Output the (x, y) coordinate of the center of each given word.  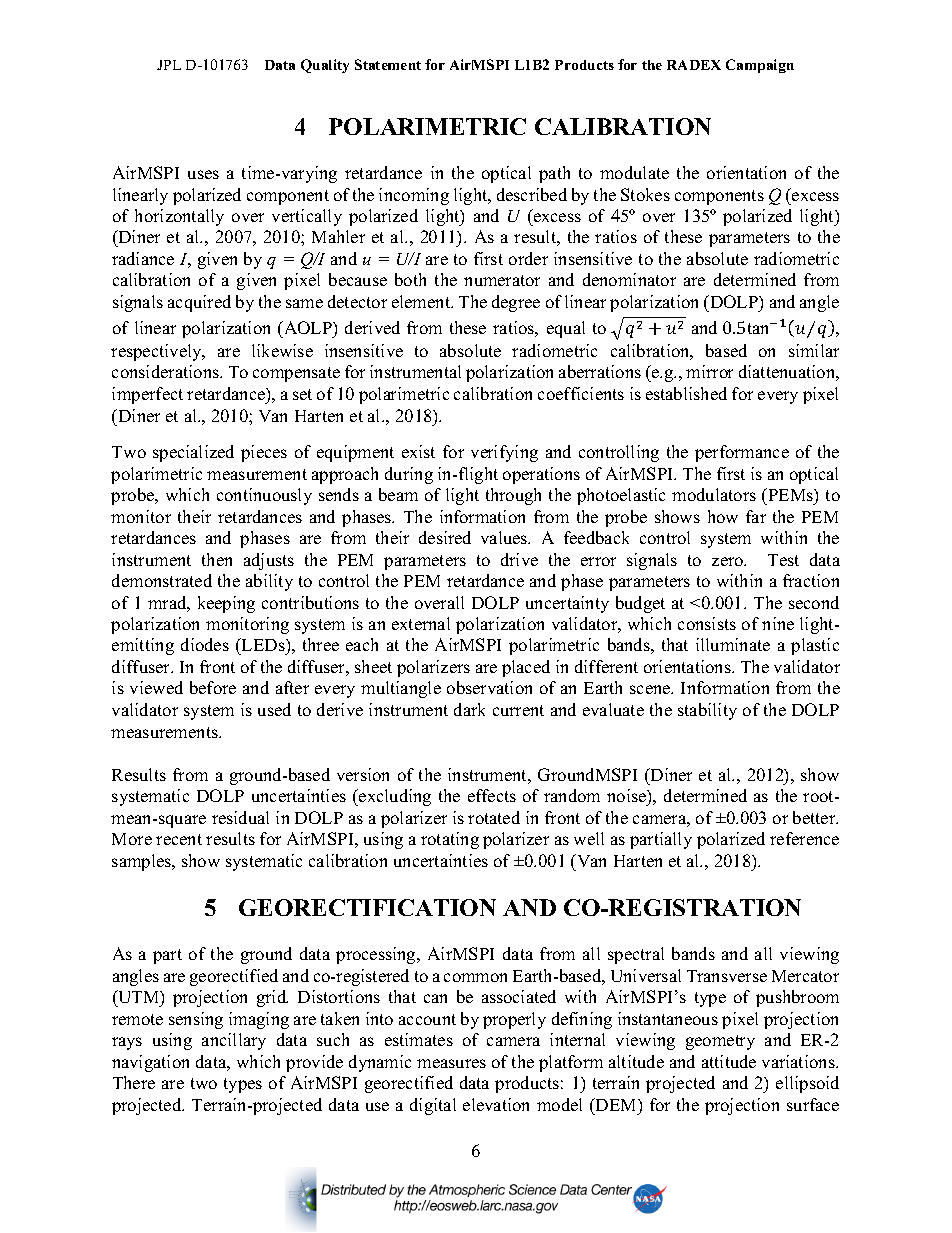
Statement (388, 64)
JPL (169, 65)
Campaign (760, 66)
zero (729, 561)
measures (451, 1063)
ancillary (234, 1041)
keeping (226, 604)
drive (519, 559)
